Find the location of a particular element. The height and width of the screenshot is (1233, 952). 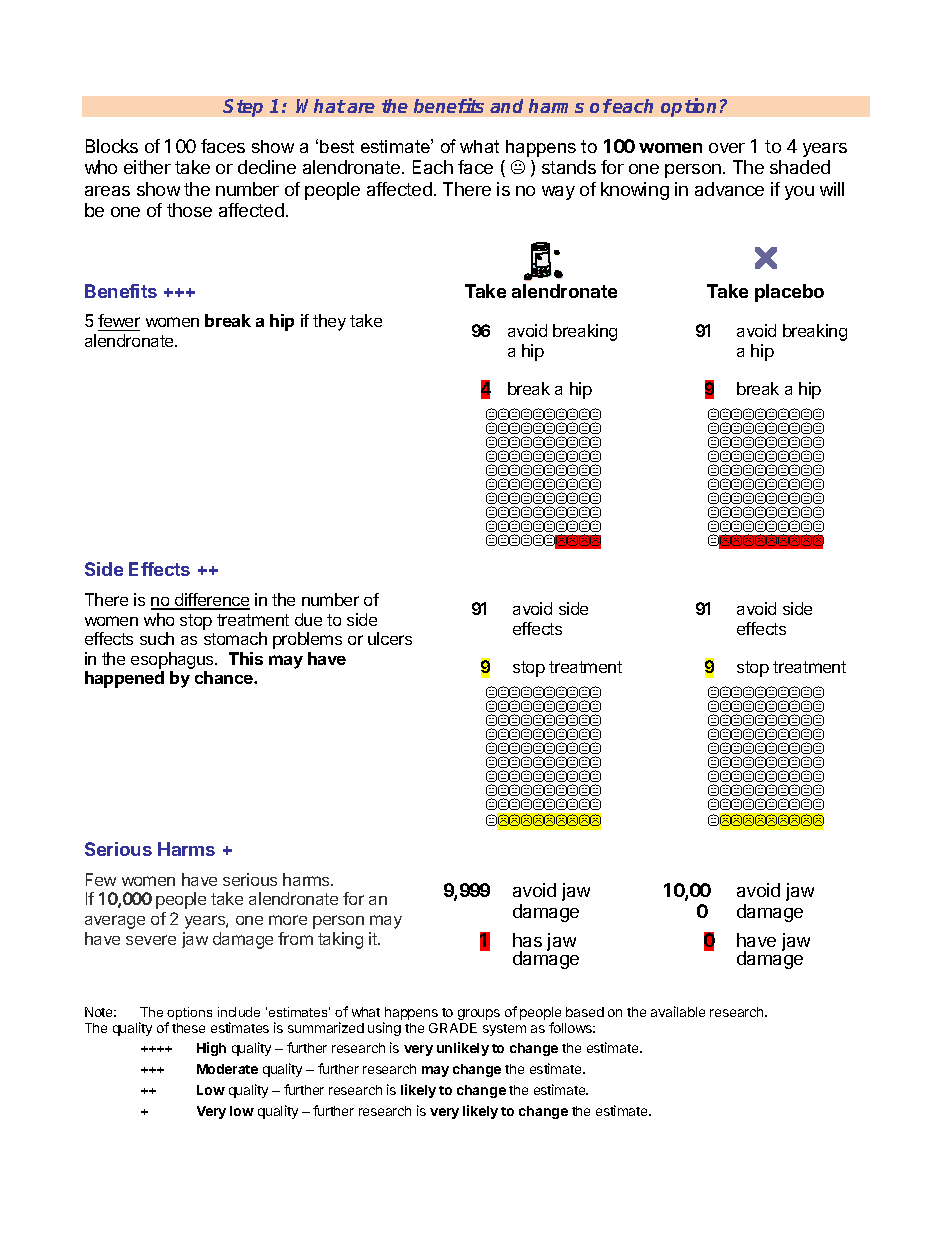

over is located at coordinates (727, 148).
